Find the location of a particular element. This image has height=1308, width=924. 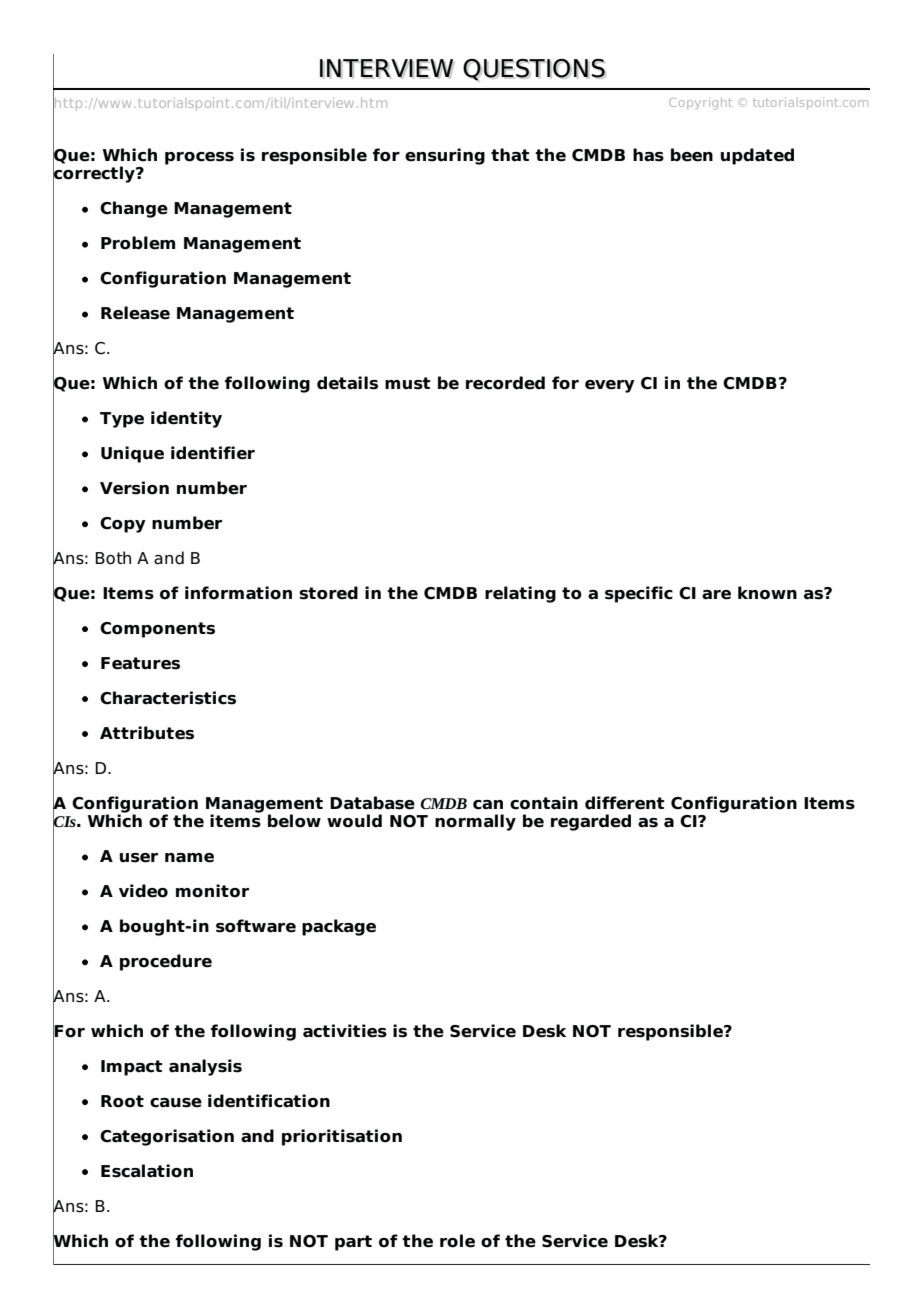

relating is located at coordinates (520, 594).
